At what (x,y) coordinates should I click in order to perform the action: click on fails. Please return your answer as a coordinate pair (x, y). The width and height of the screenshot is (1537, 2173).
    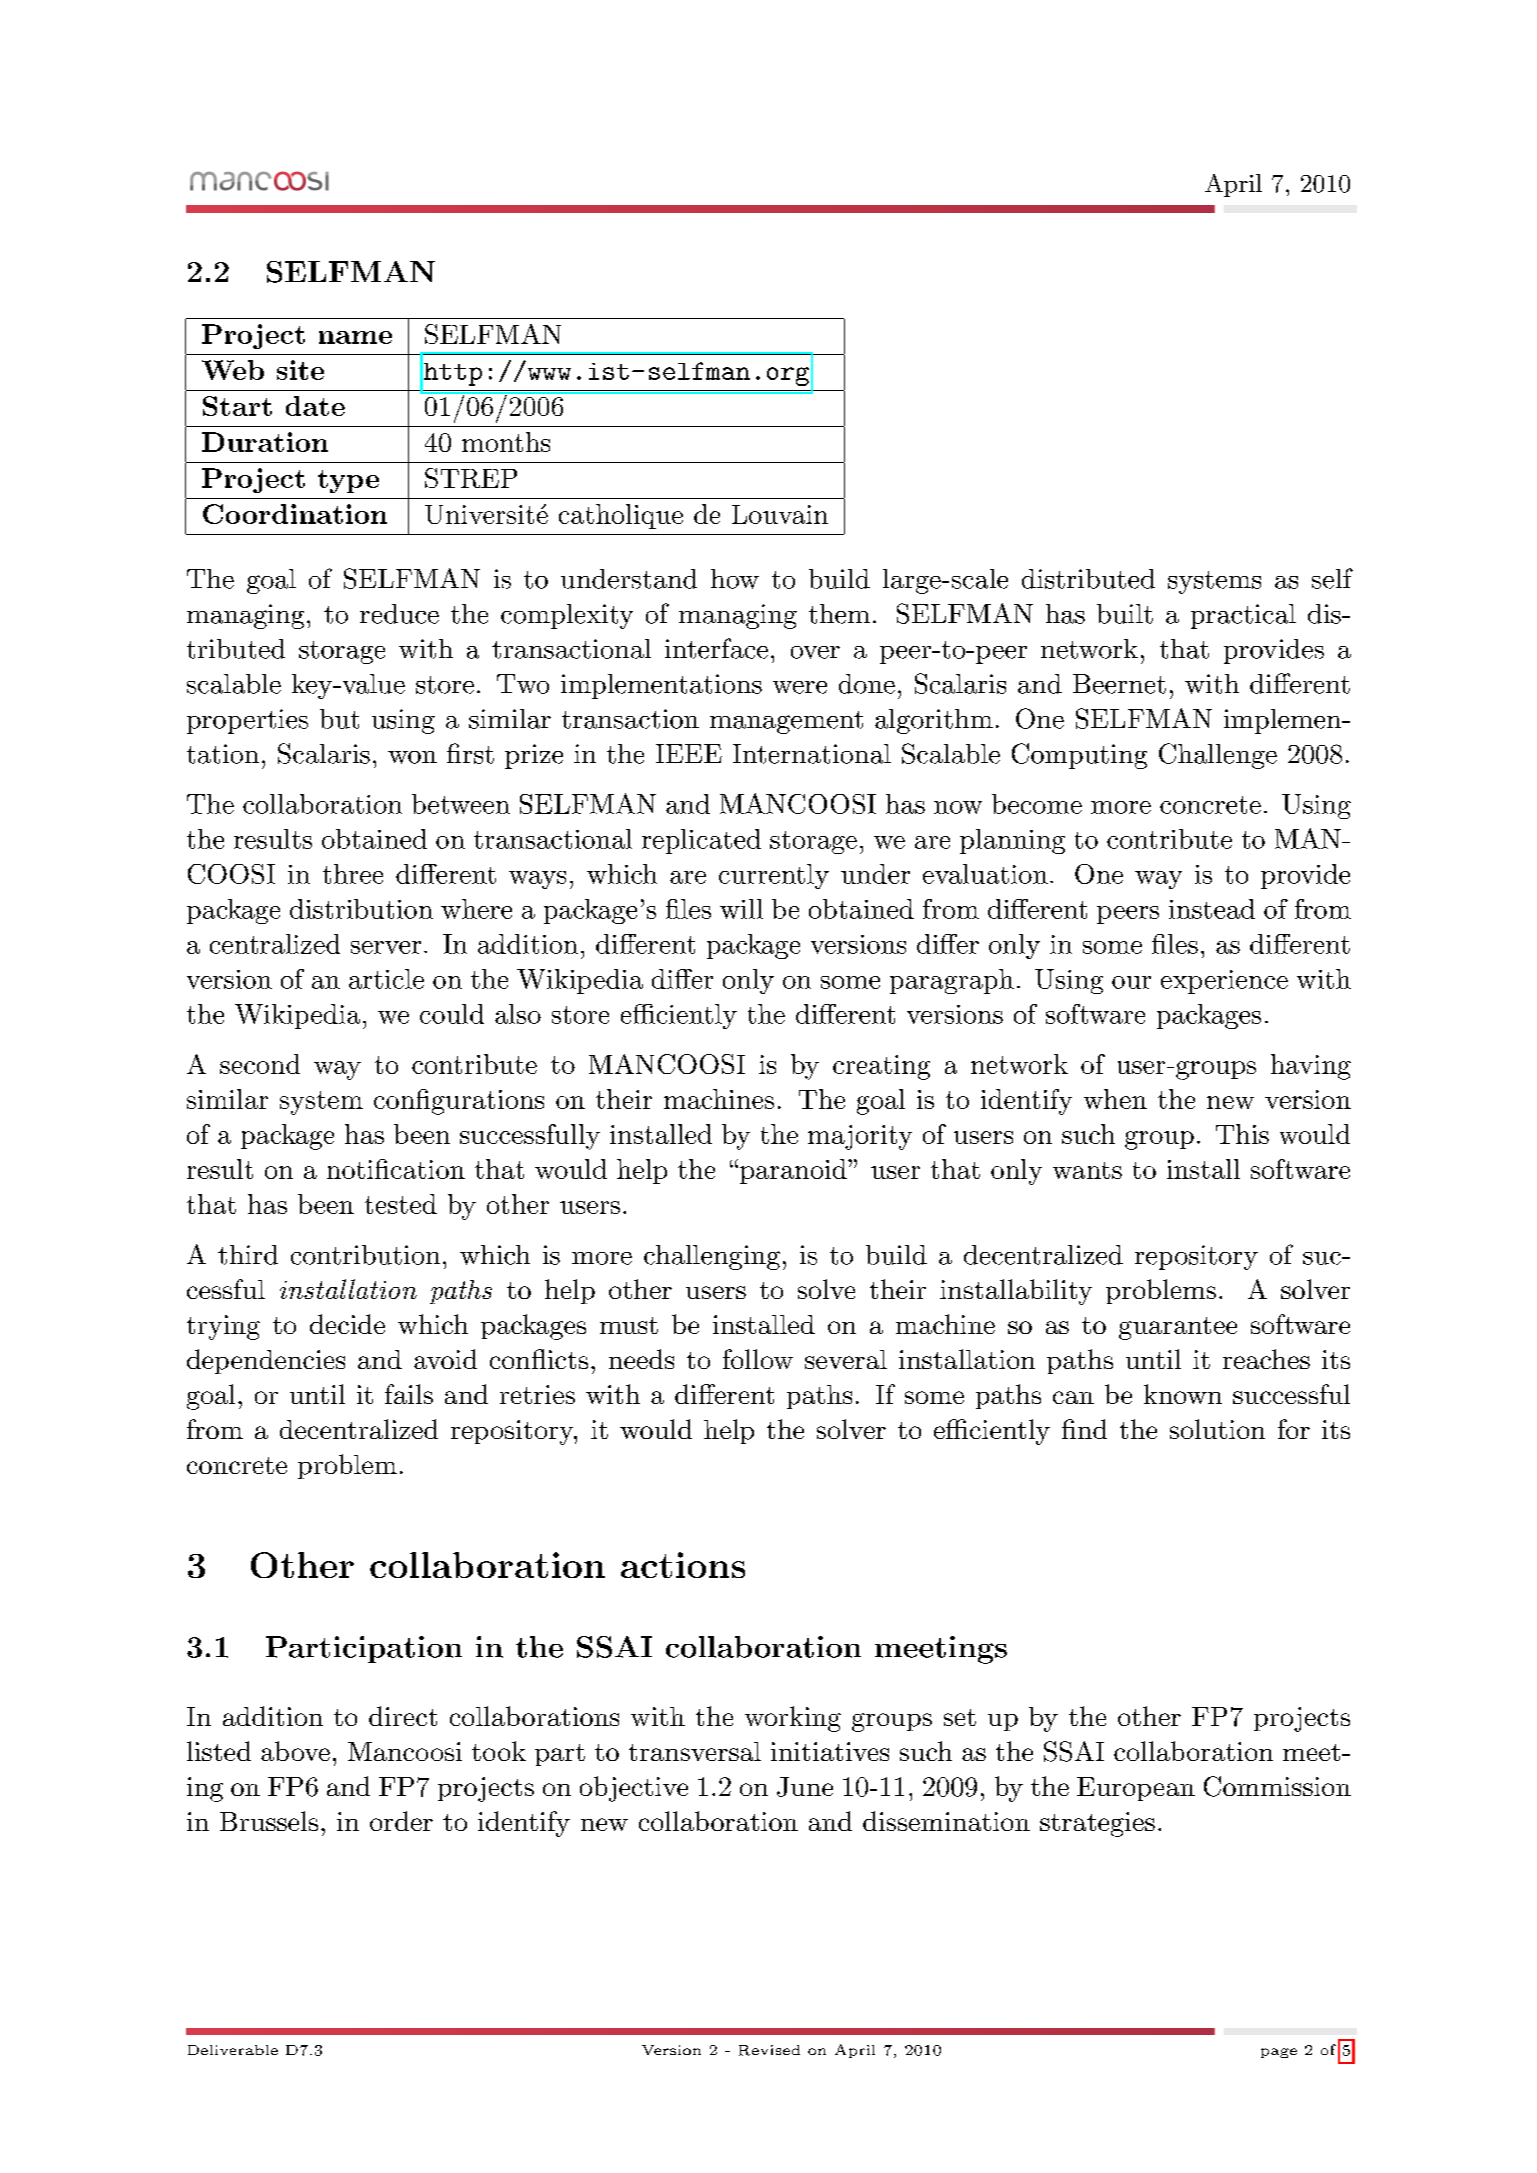
    Looking at the image, I should click on (409, 1394).
